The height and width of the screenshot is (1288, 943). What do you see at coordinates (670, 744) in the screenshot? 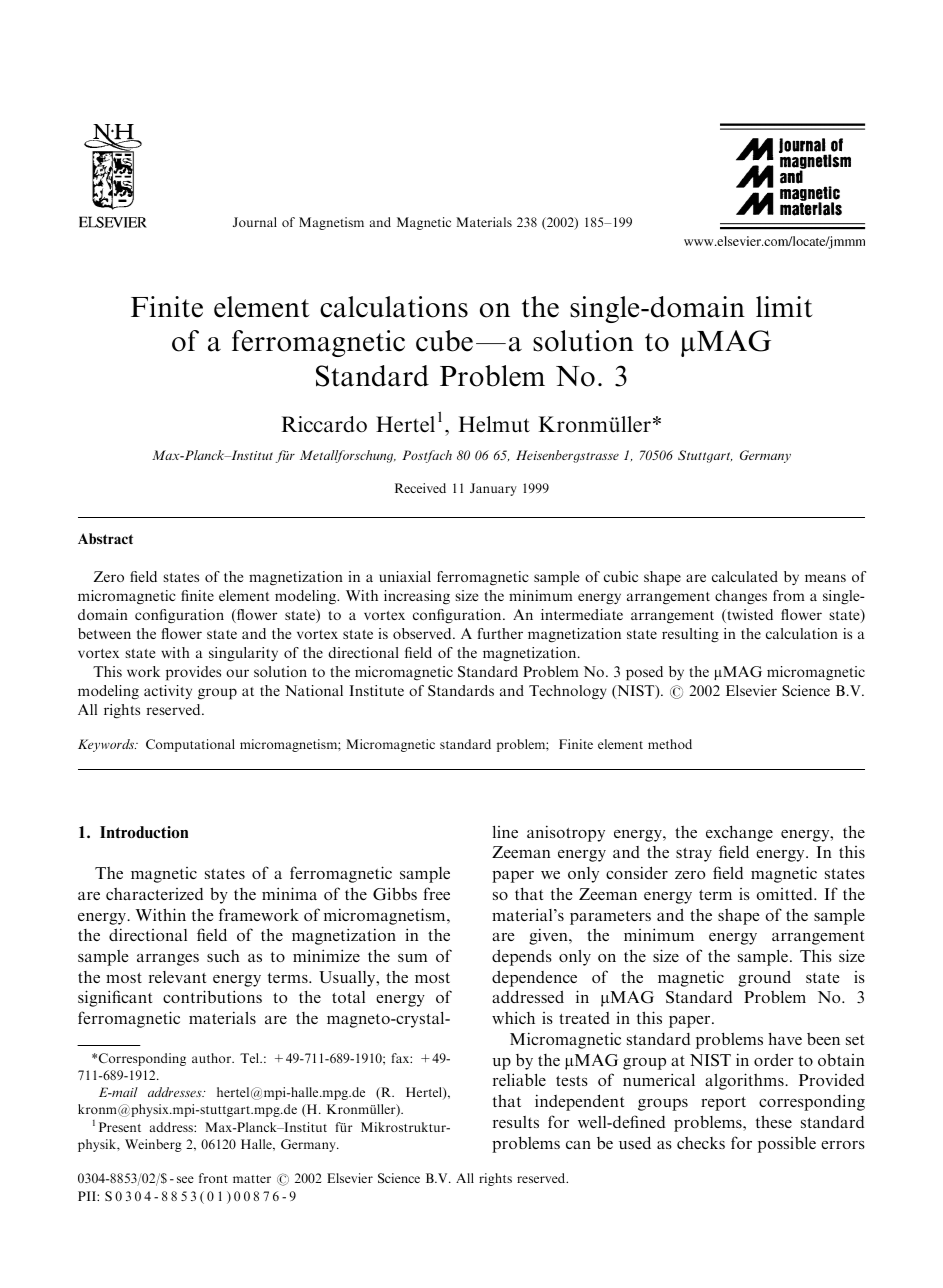
I see `method` at bounding box center [670, 744].
